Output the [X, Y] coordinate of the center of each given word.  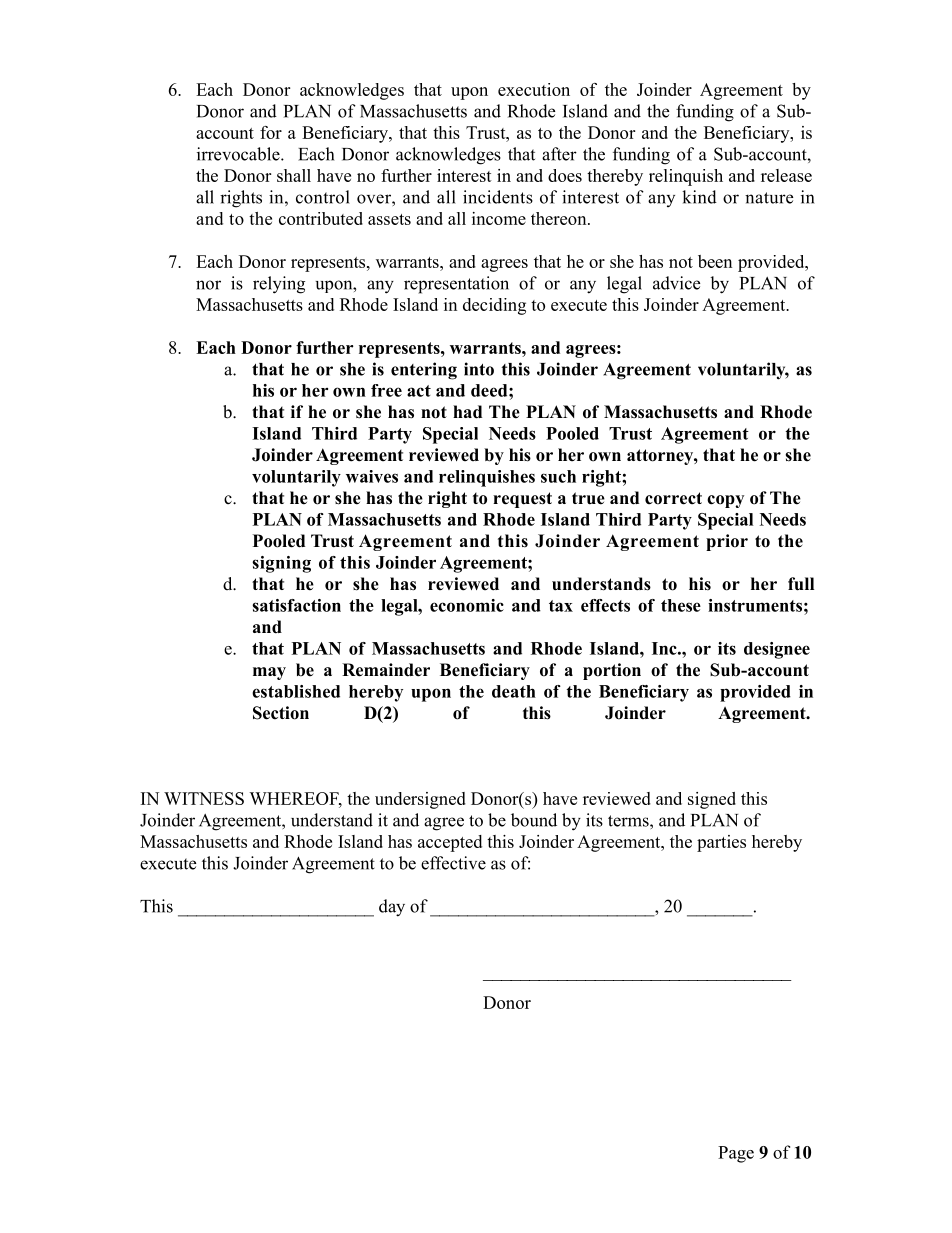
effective [453, 863]
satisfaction [296, 605]
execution [534, 89]
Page [736, 1154]
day [392, 908]
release [786, 175]
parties [721, 843]
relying [279, 285]
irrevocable [239, 154]
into [479, 369]
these [681, 605]
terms [629, 821]
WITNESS [204, 798]
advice [676, 283]
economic [467, 605]
